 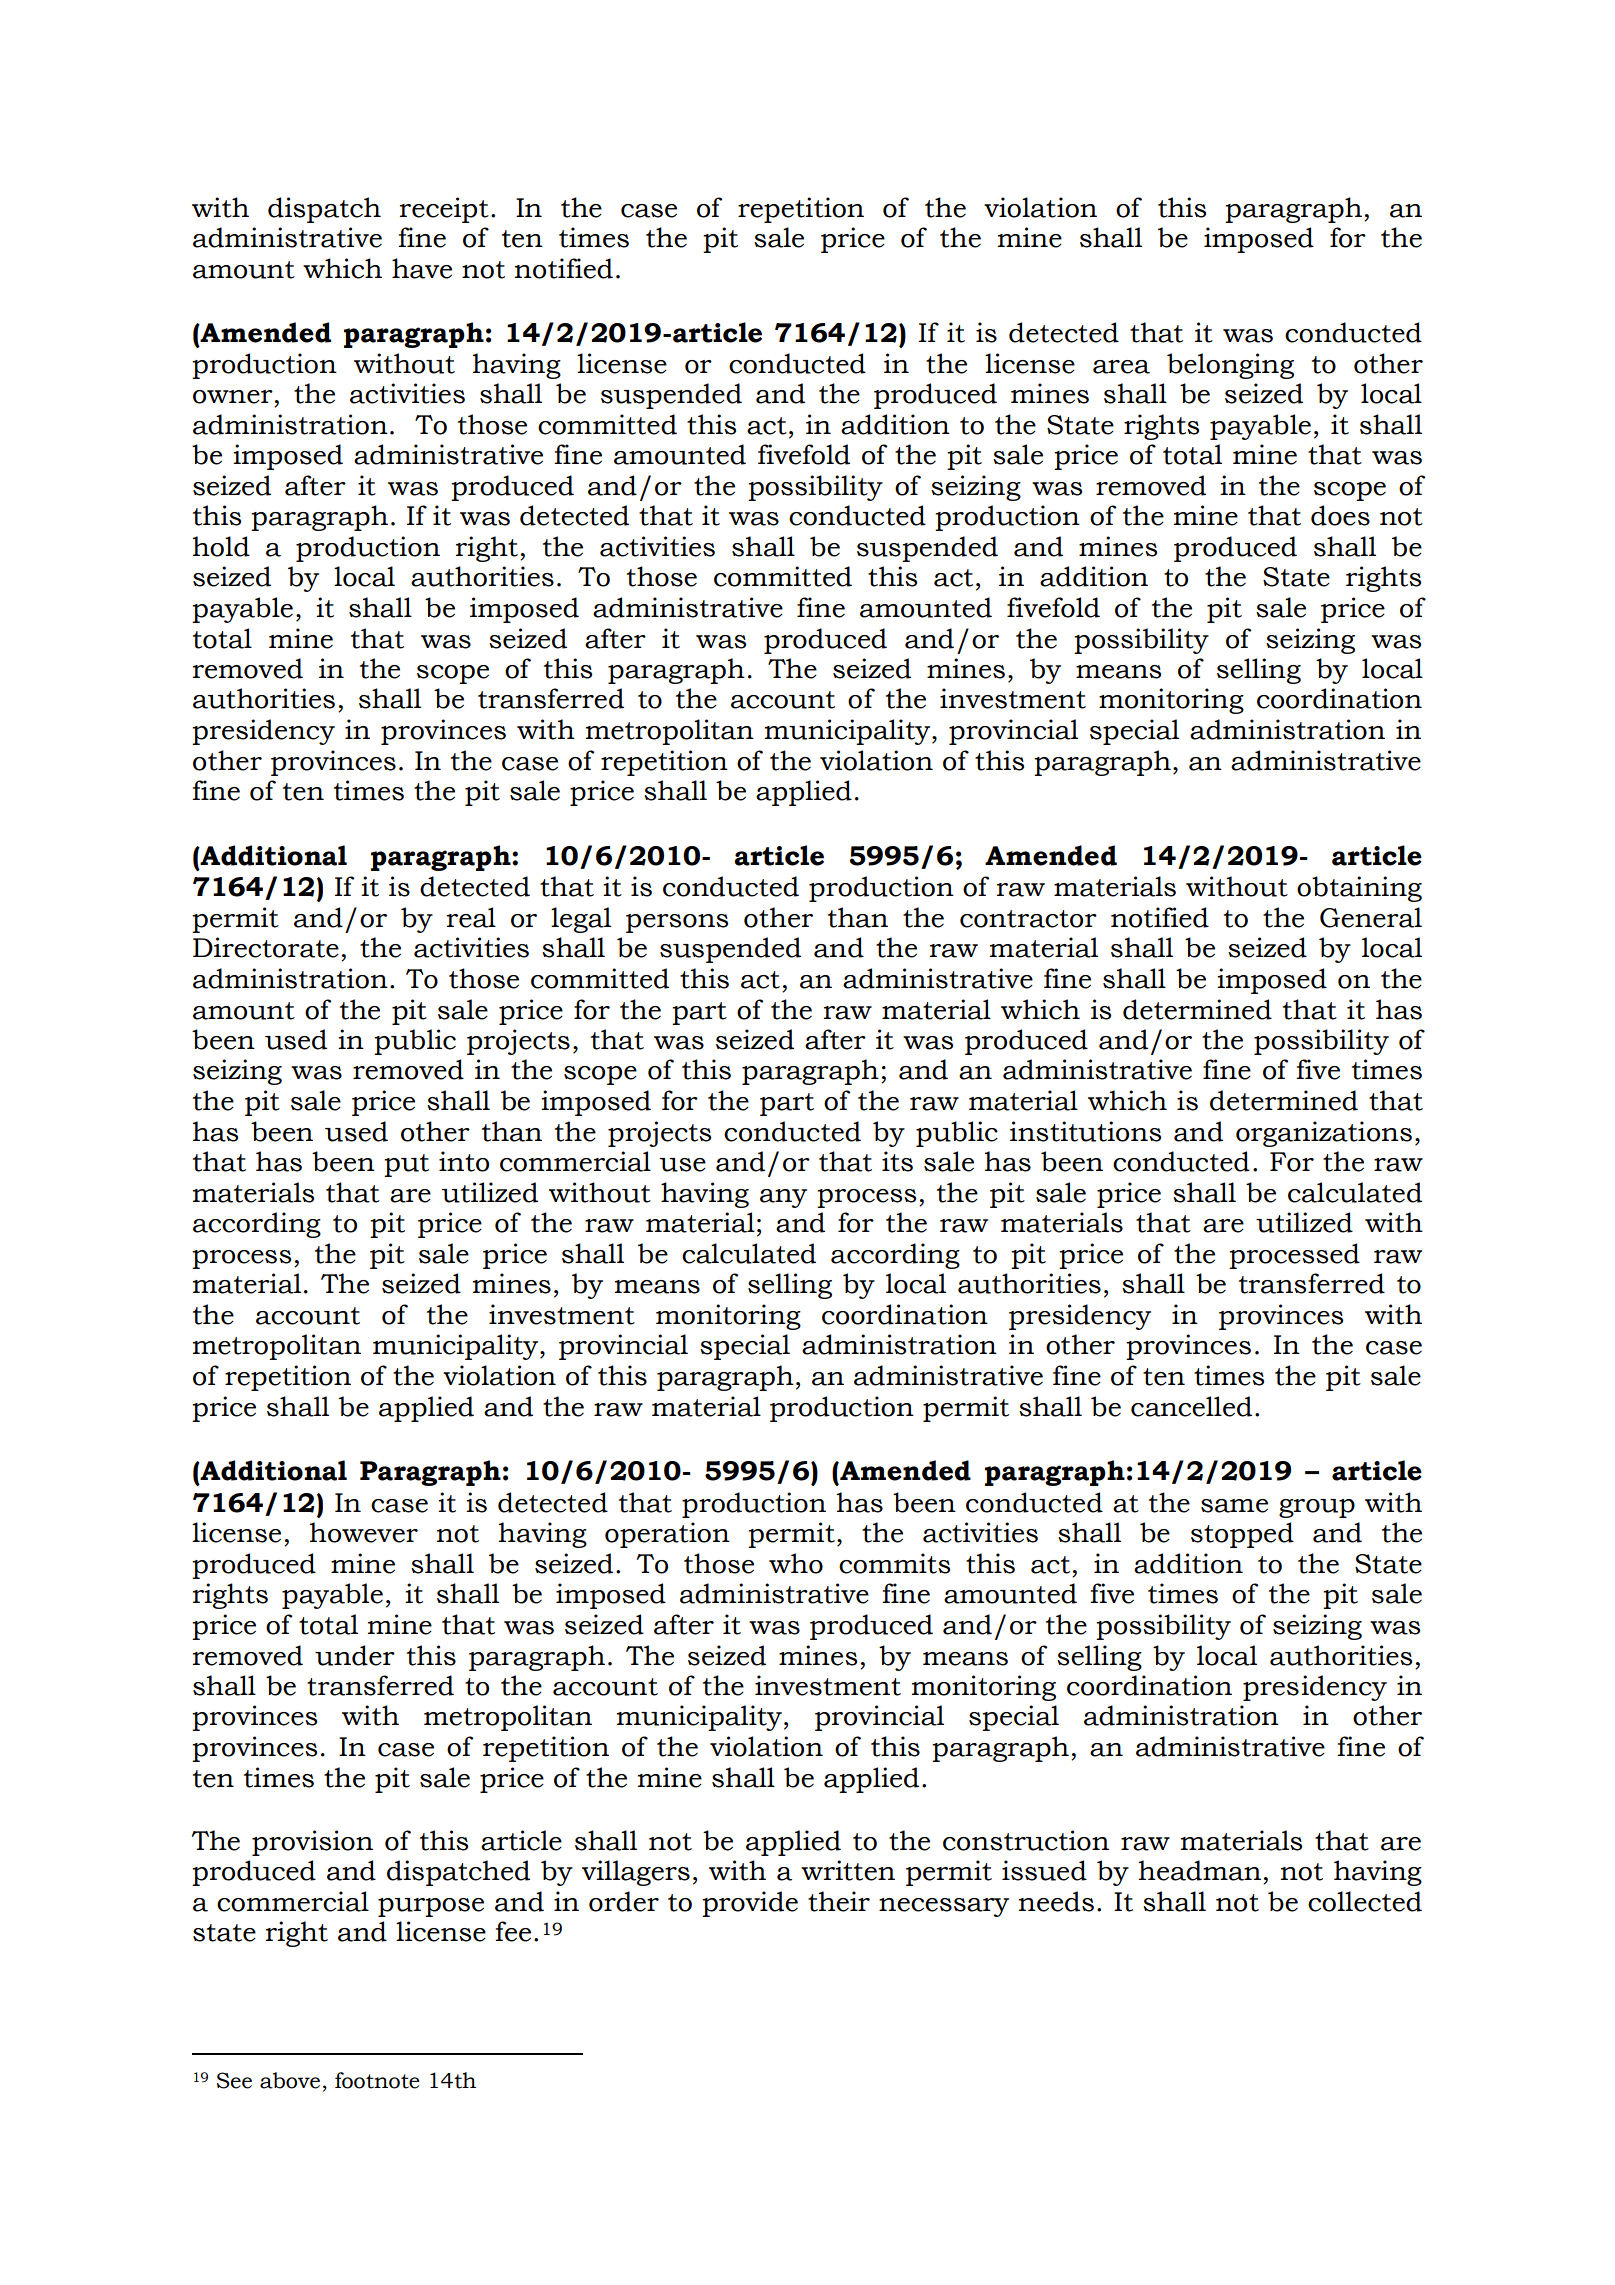 What do you see at coordinates (422, 268) in the image?
I see `have` at bounding box center [422, 268].
